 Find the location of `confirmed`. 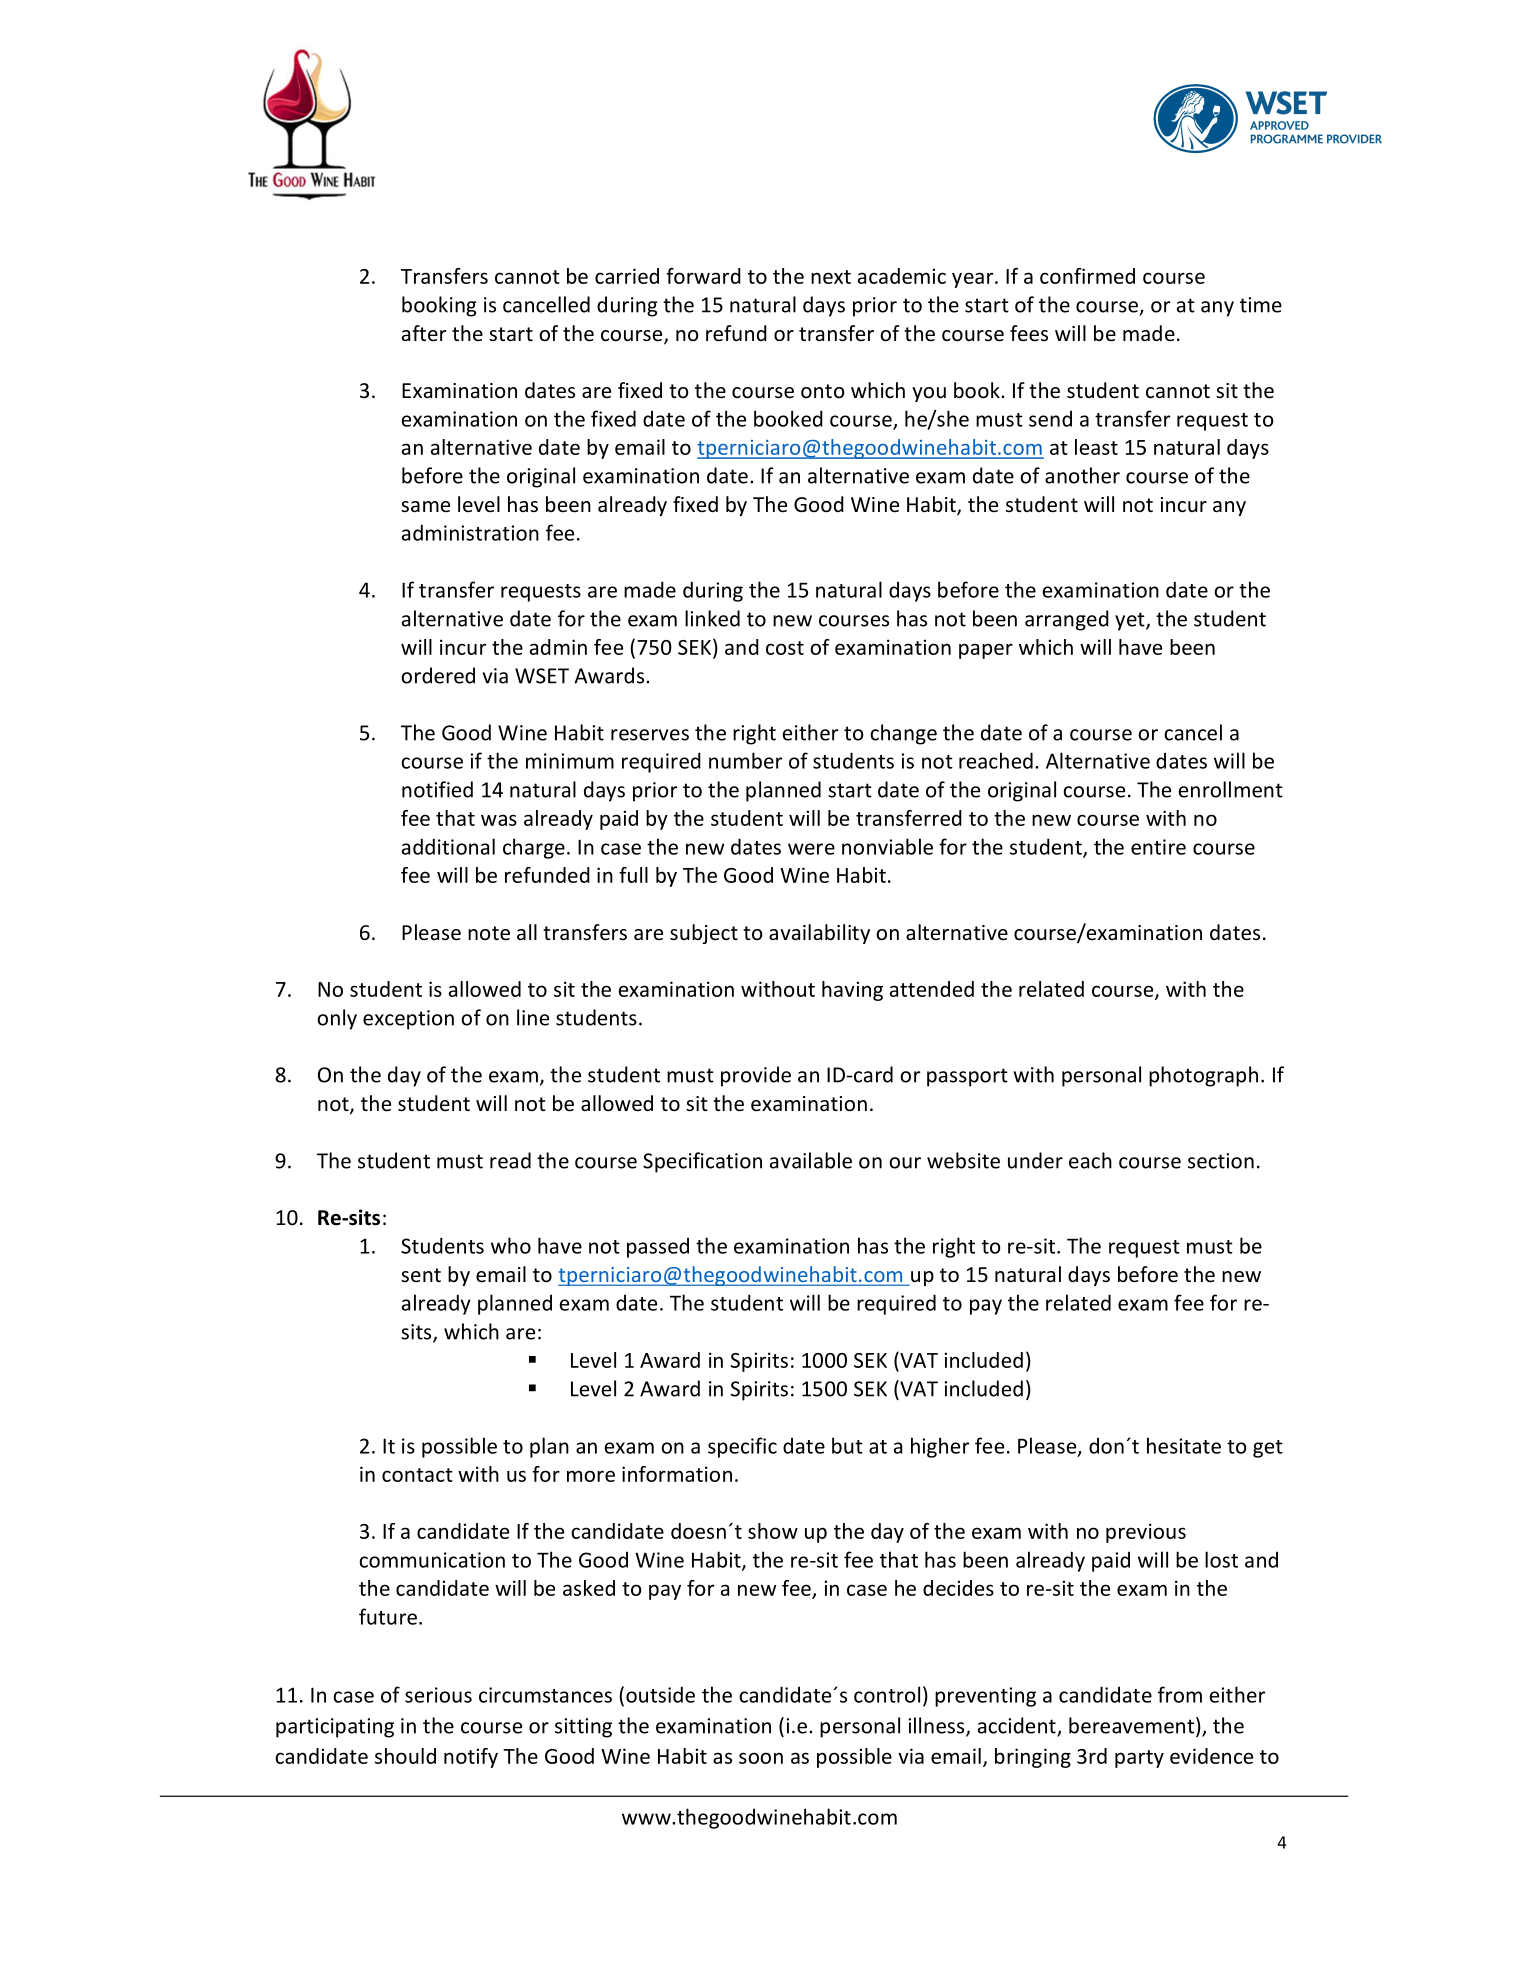

confirmed is located at coordinates (1087, 276).
